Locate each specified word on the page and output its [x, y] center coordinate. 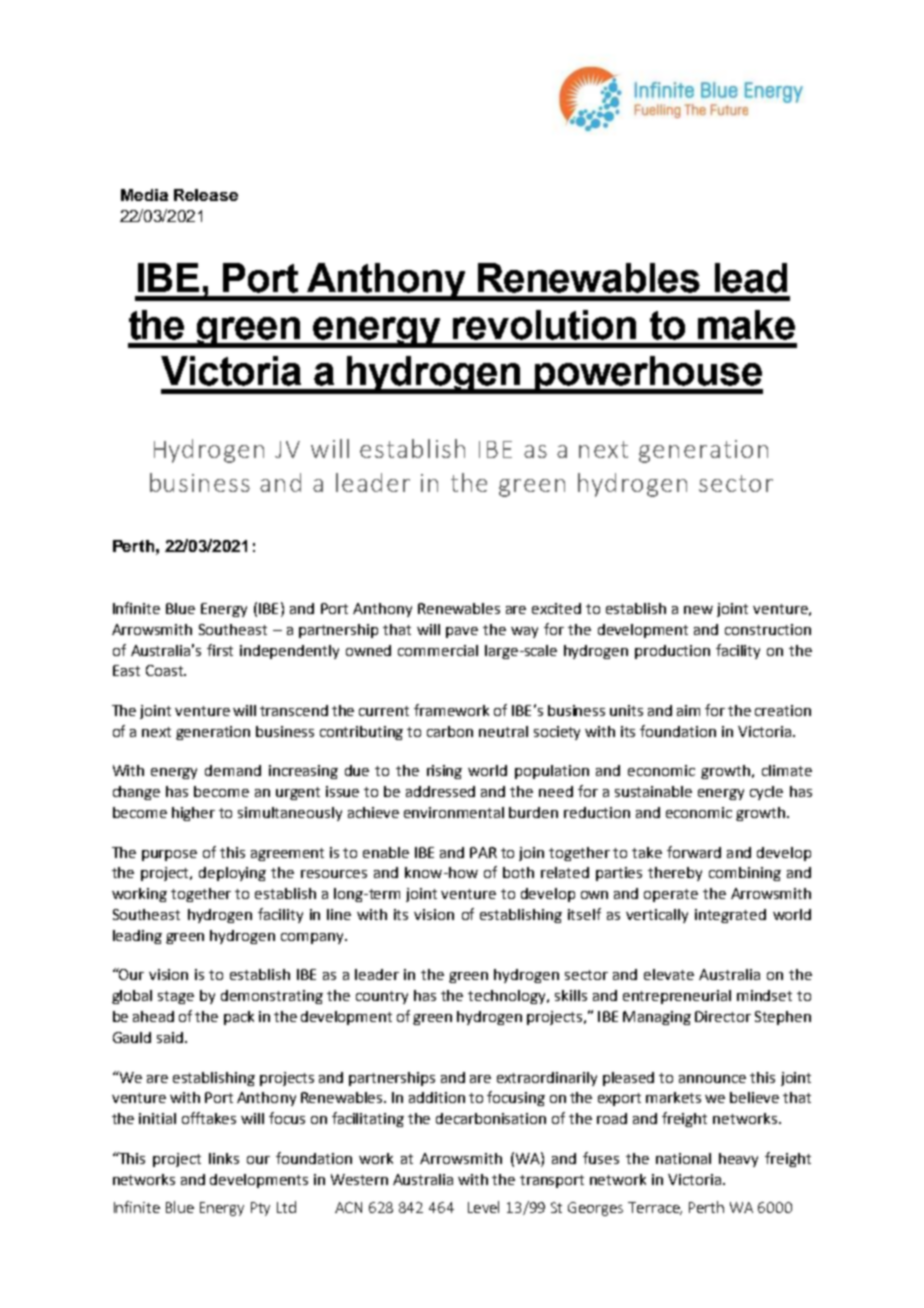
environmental [454, 812]
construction [768, 629]
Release [206, 195]
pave [462, 632]
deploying [232, 874]
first [220, 650]
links [224, 1158]
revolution [544, 325]
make [746, 325]
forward [694, 852]
